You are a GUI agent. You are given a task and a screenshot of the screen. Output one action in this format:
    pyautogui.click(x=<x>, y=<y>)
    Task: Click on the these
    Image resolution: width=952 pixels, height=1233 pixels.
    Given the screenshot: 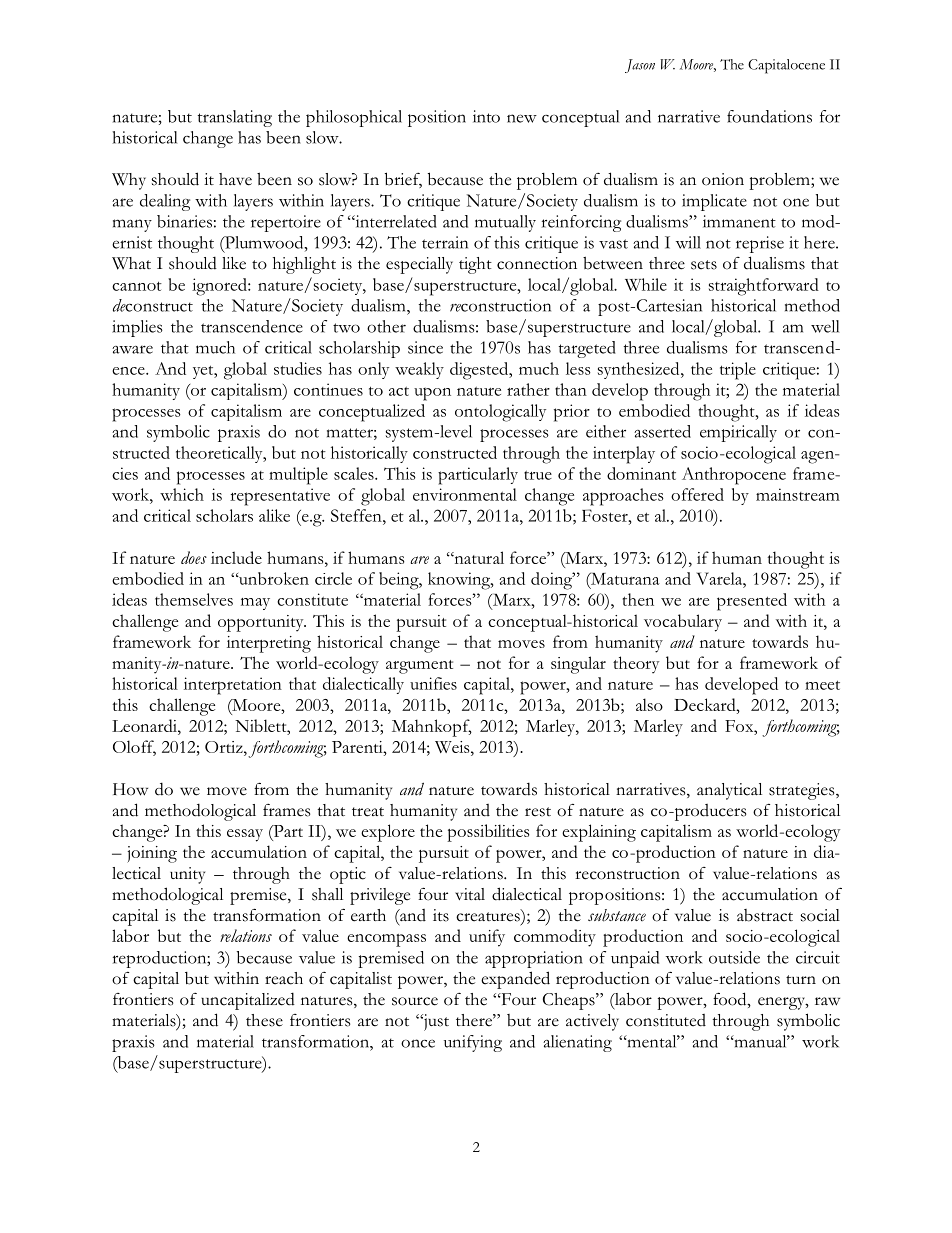 What is the action you would take?
    pyautogui.click(x=264, y=1020)
